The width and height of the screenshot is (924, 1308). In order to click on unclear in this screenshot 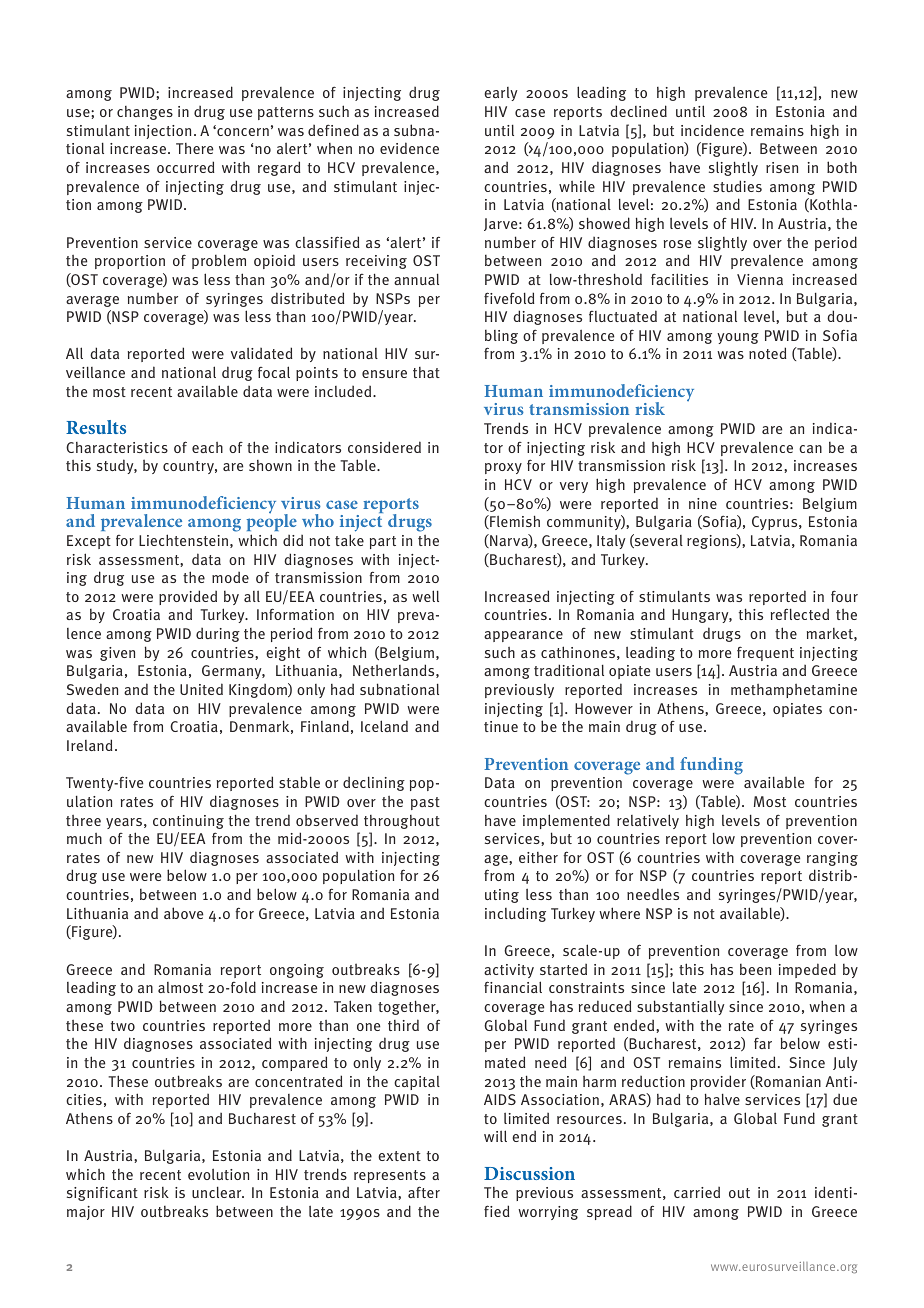, I will do `click(218, 1192)`.
